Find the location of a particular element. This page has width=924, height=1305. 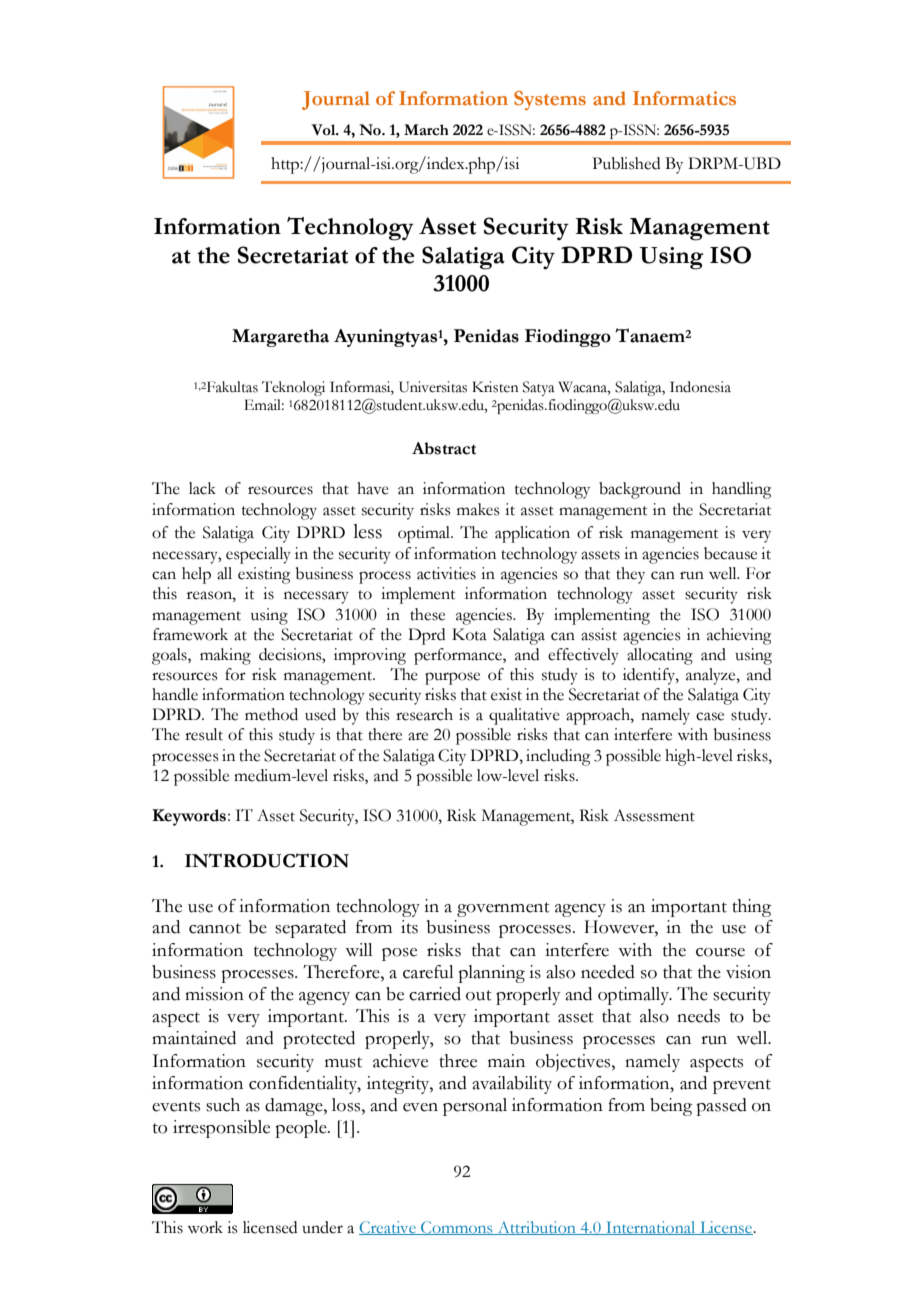

government is located at coordinates (503, 909).
